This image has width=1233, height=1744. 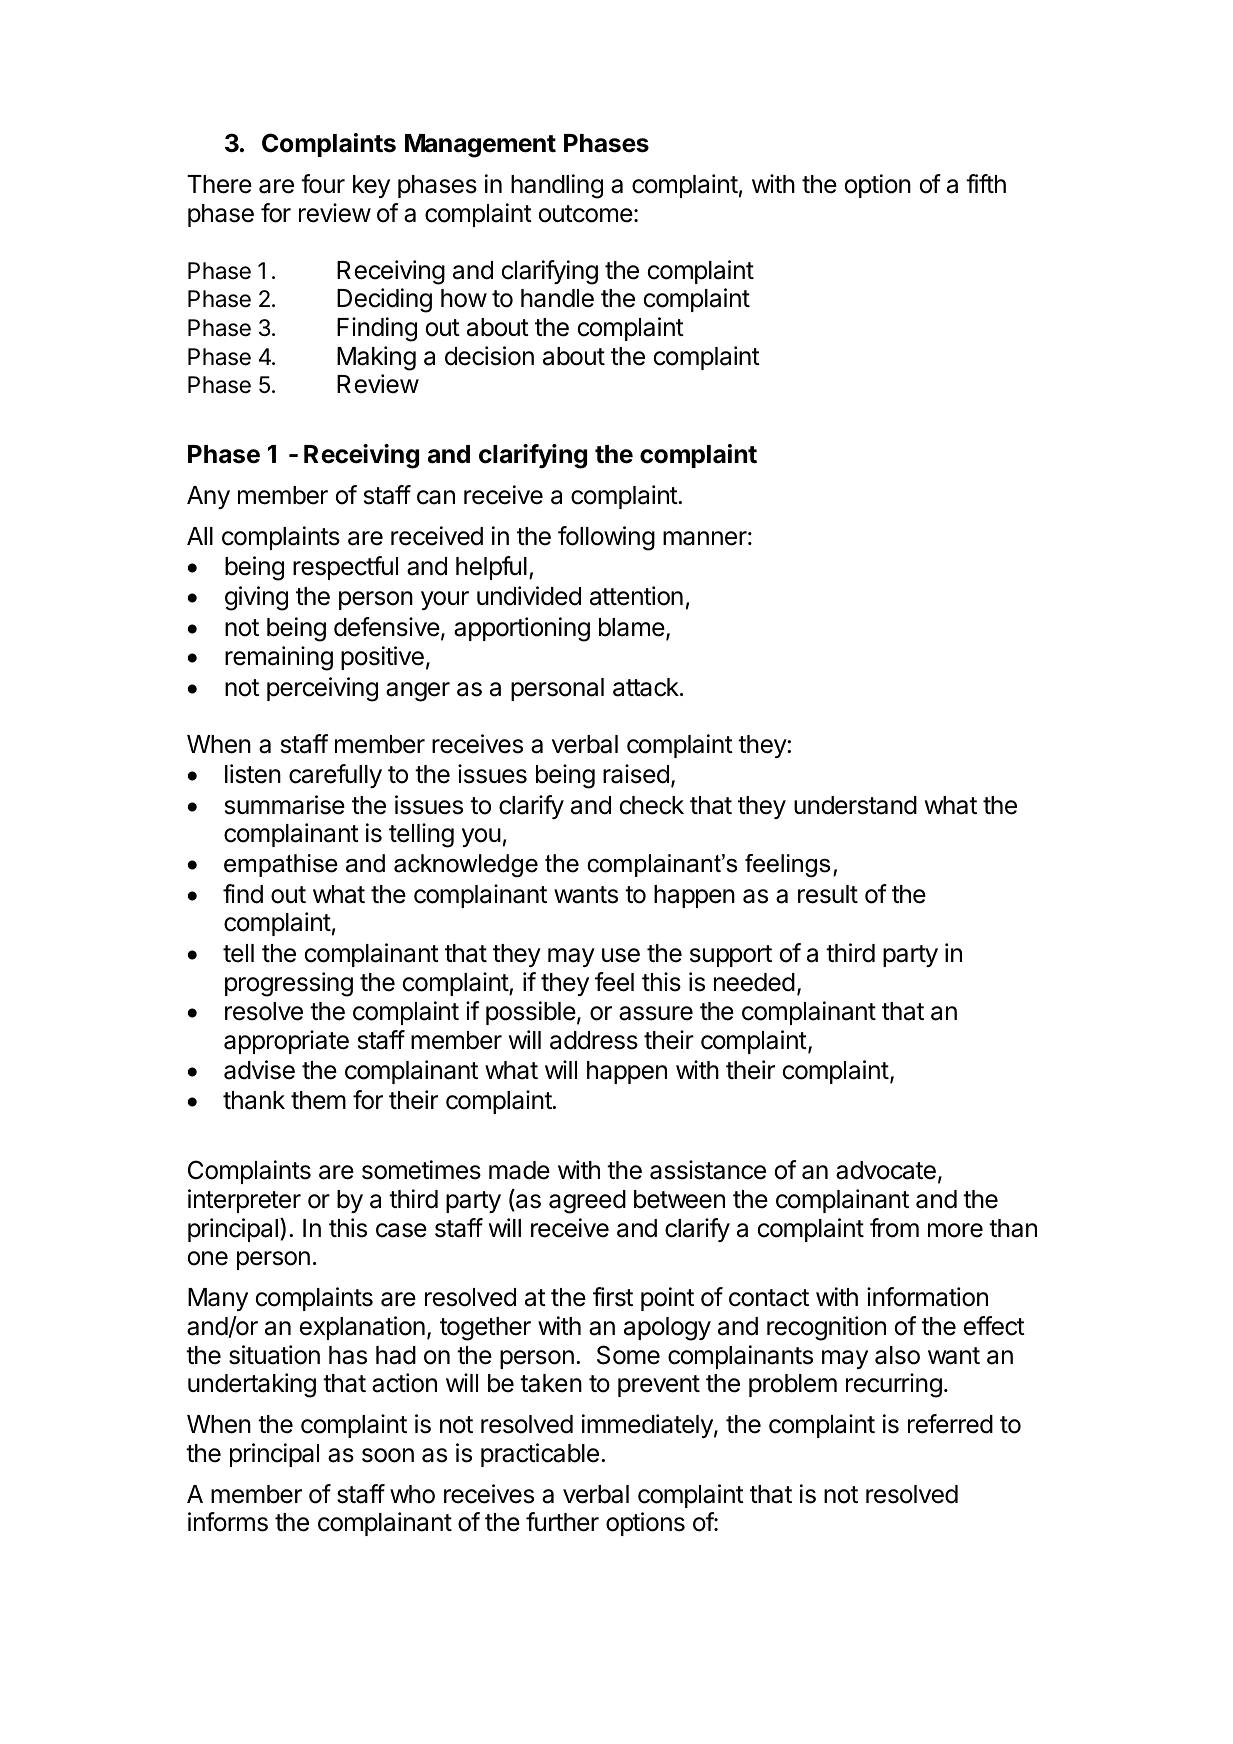 I want to click on check, so click(x=652, y=805).
